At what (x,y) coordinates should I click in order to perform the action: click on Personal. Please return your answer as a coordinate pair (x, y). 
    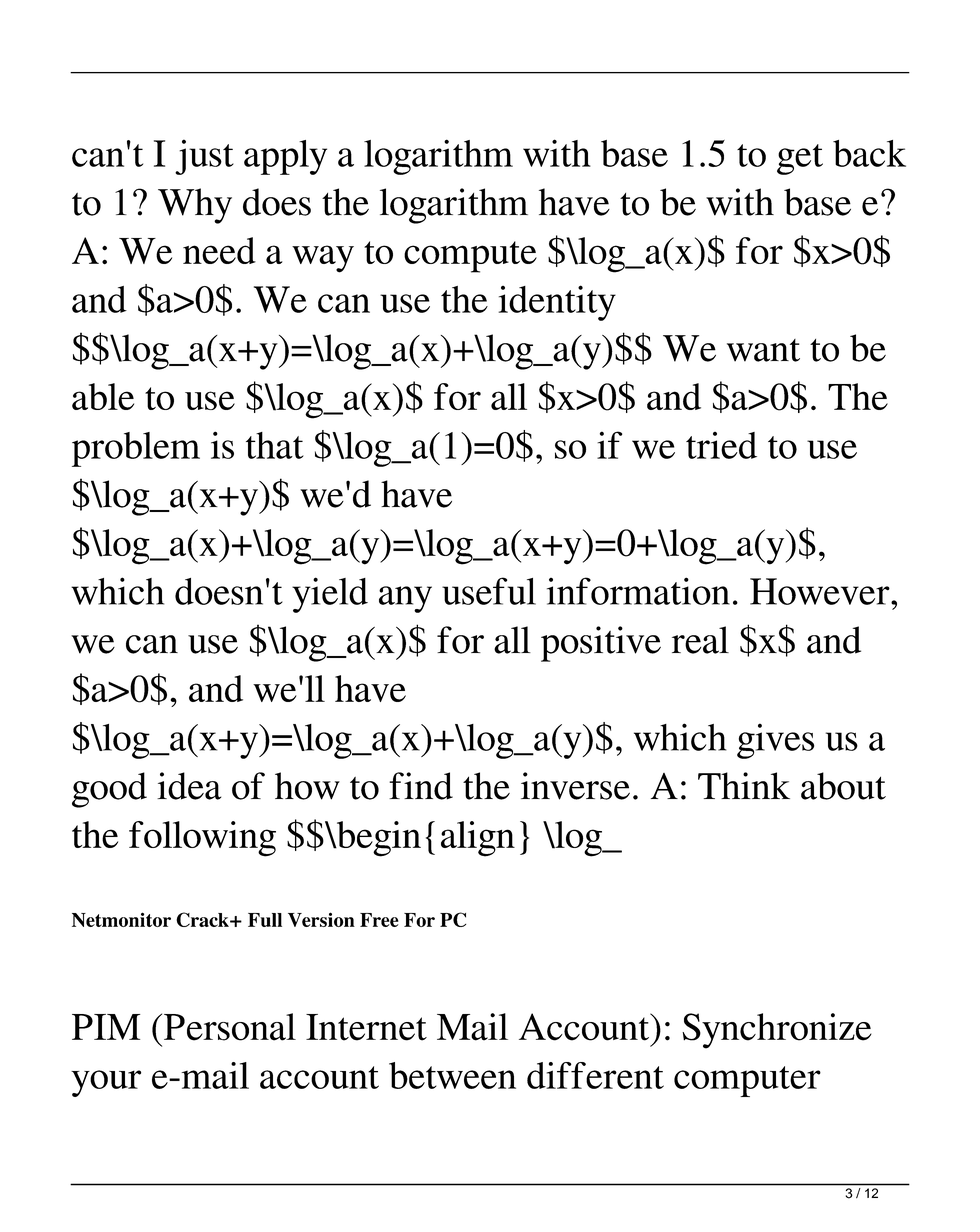
    Looking at the image, I should click on (230, 1027).
